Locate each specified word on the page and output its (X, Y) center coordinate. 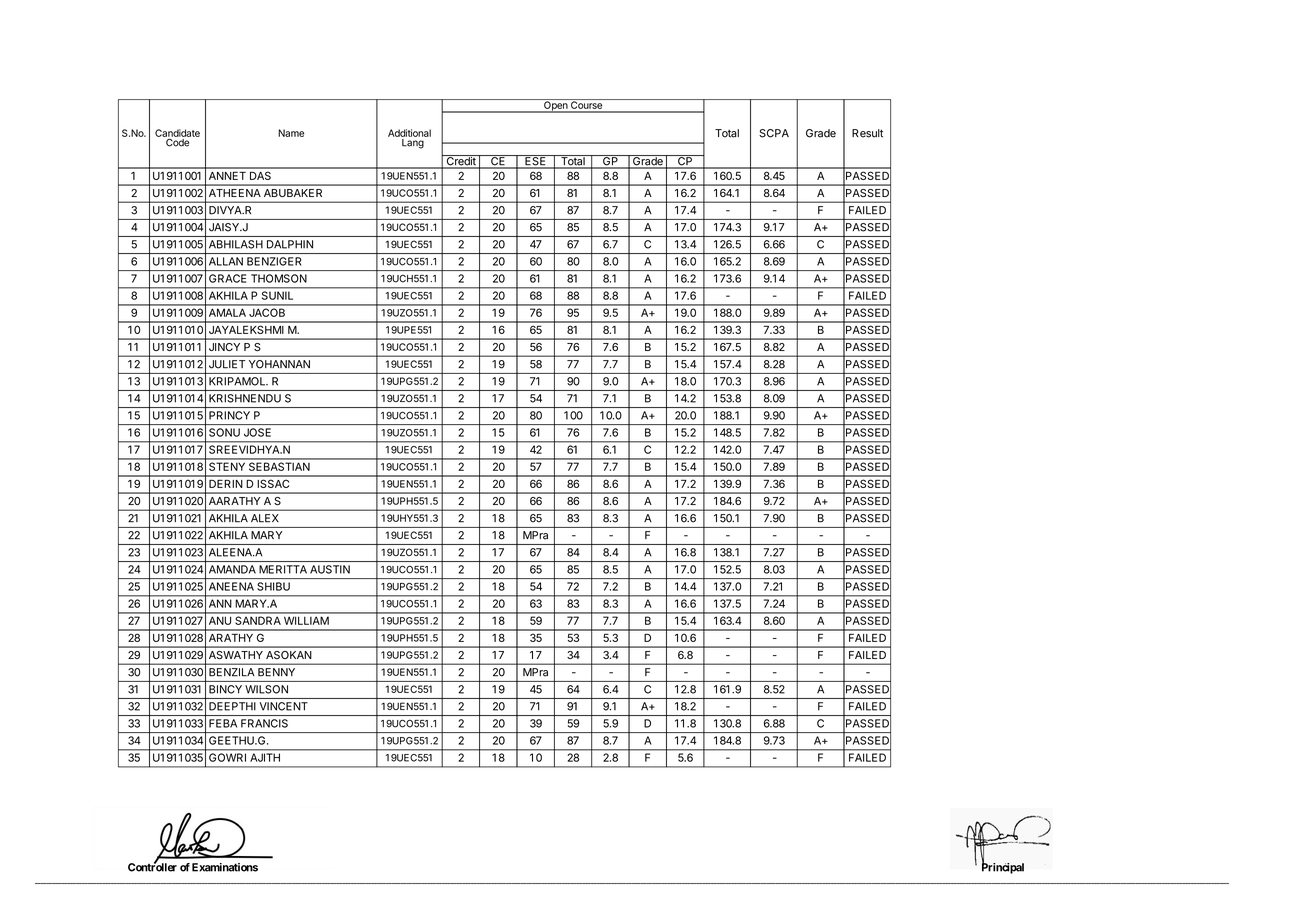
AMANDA (232, 569)
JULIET (227, 364)
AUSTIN (330, 569)
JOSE (257, 432)
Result (867, 133)
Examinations (225, 867)
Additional (409, 133)
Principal (1003, 867)
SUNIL (277, 295)
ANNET (227, 176)
